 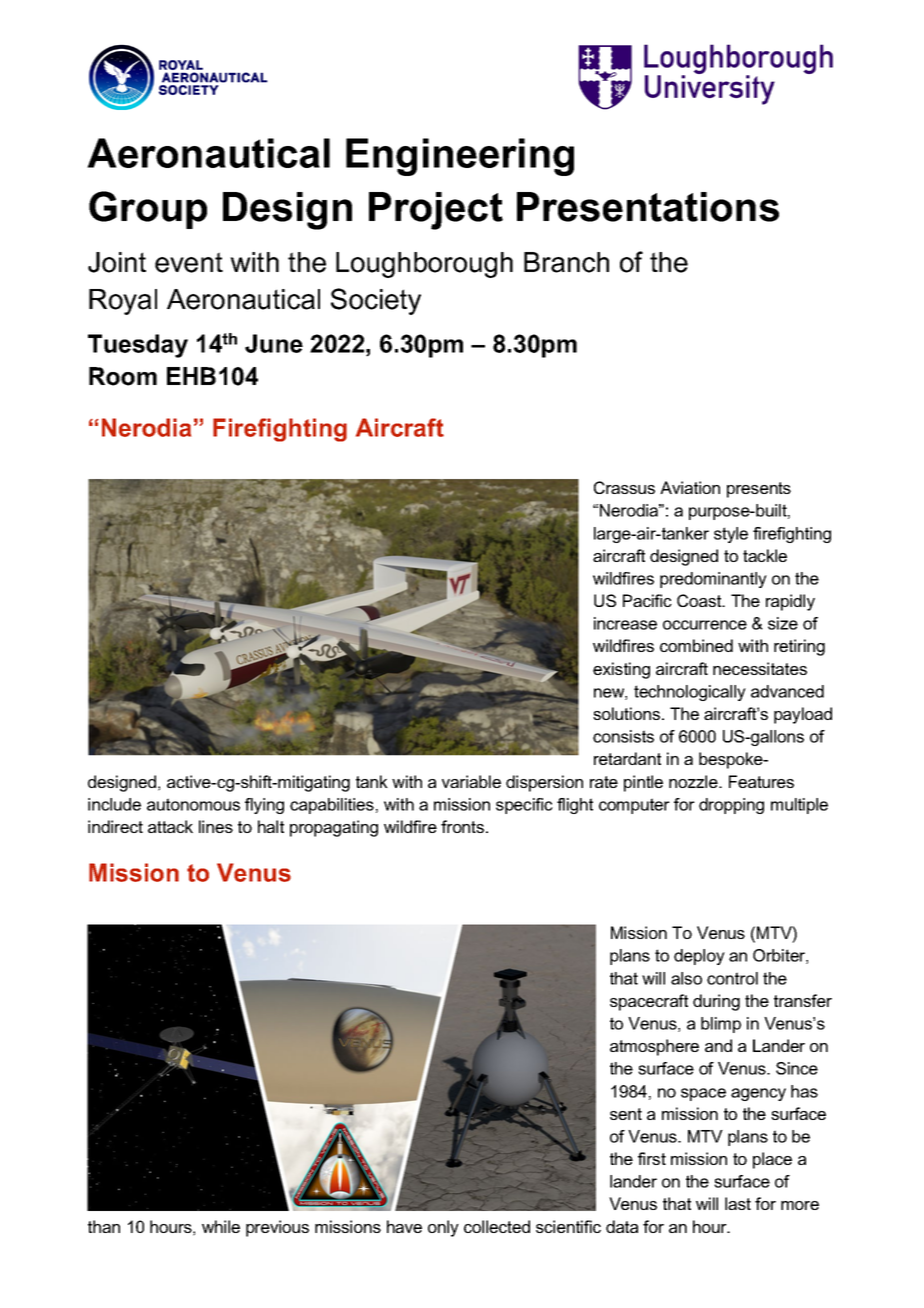 I want to click on Crassus, so click(x=624, y=487).
